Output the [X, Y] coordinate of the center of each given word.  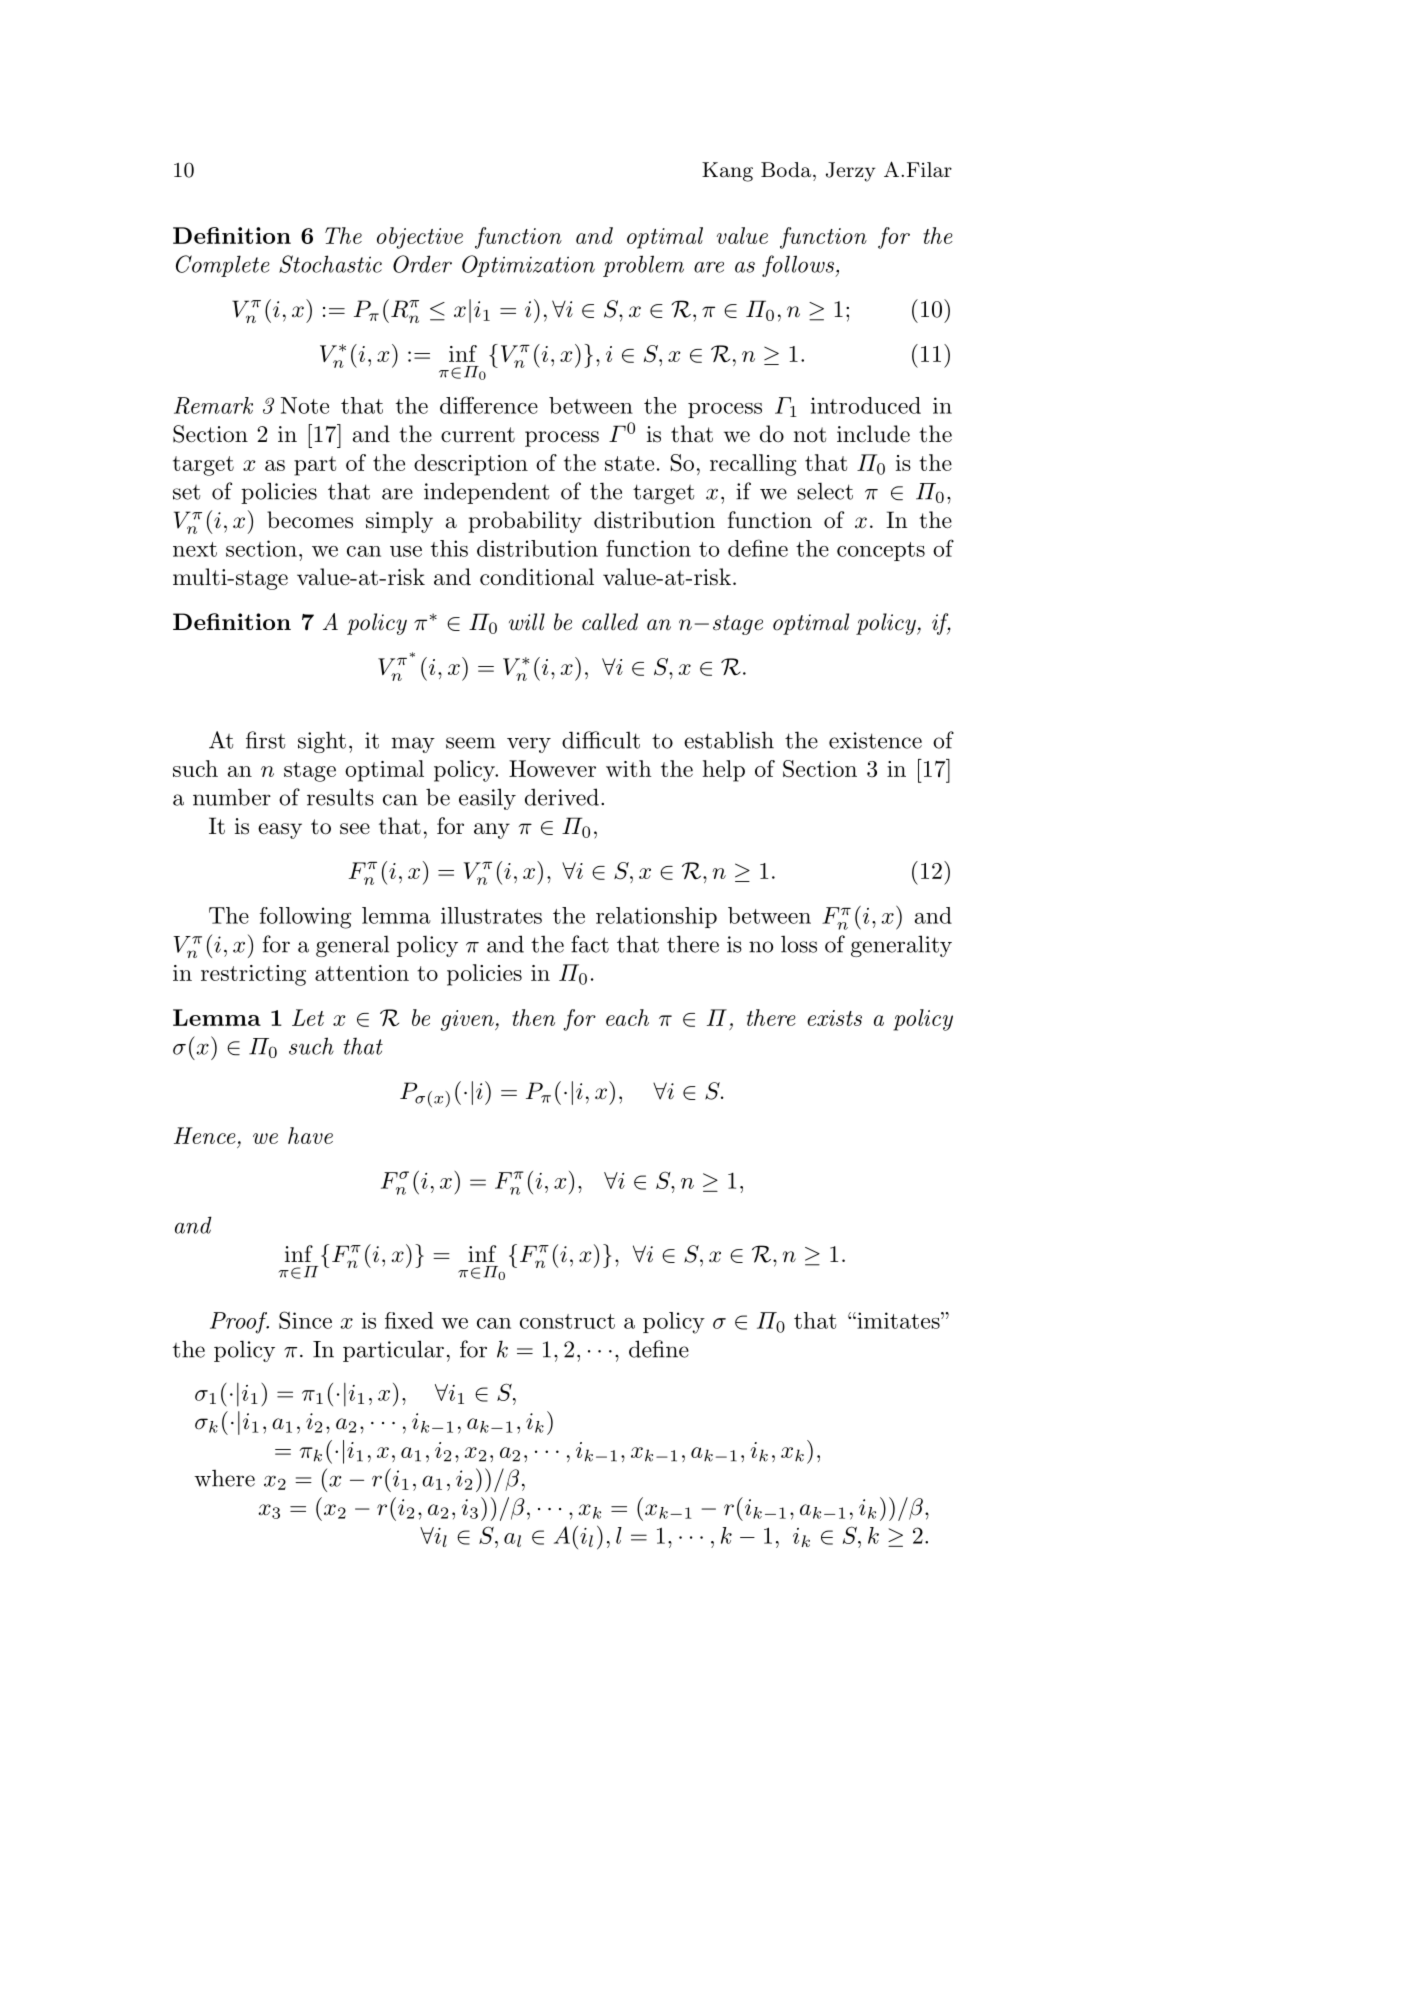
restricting [253, 975]
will [527, 622]
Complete [223, 266]
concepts [881, 551]
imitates [898, 1320]
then [533, 1017]
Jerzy [850, 172]
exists [834, 1018]
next [195, 549]
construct [567, 1321]
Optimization [528, 266]
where [224, 1478]
